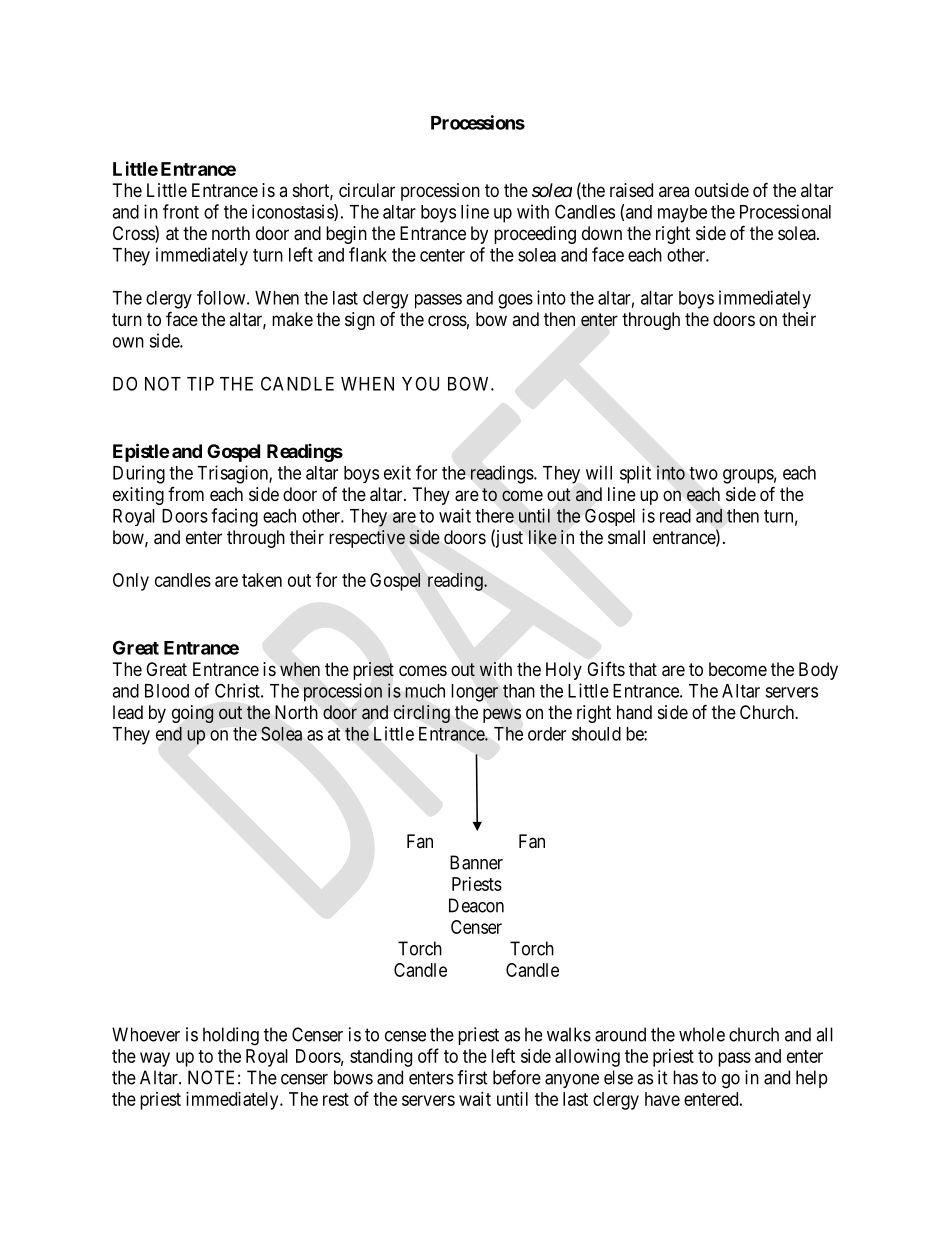 The height and width of the screenshot is (1233, 952). Describe the element at coordinates (685, 1077) in the screenshot. I see `has` at that location.
